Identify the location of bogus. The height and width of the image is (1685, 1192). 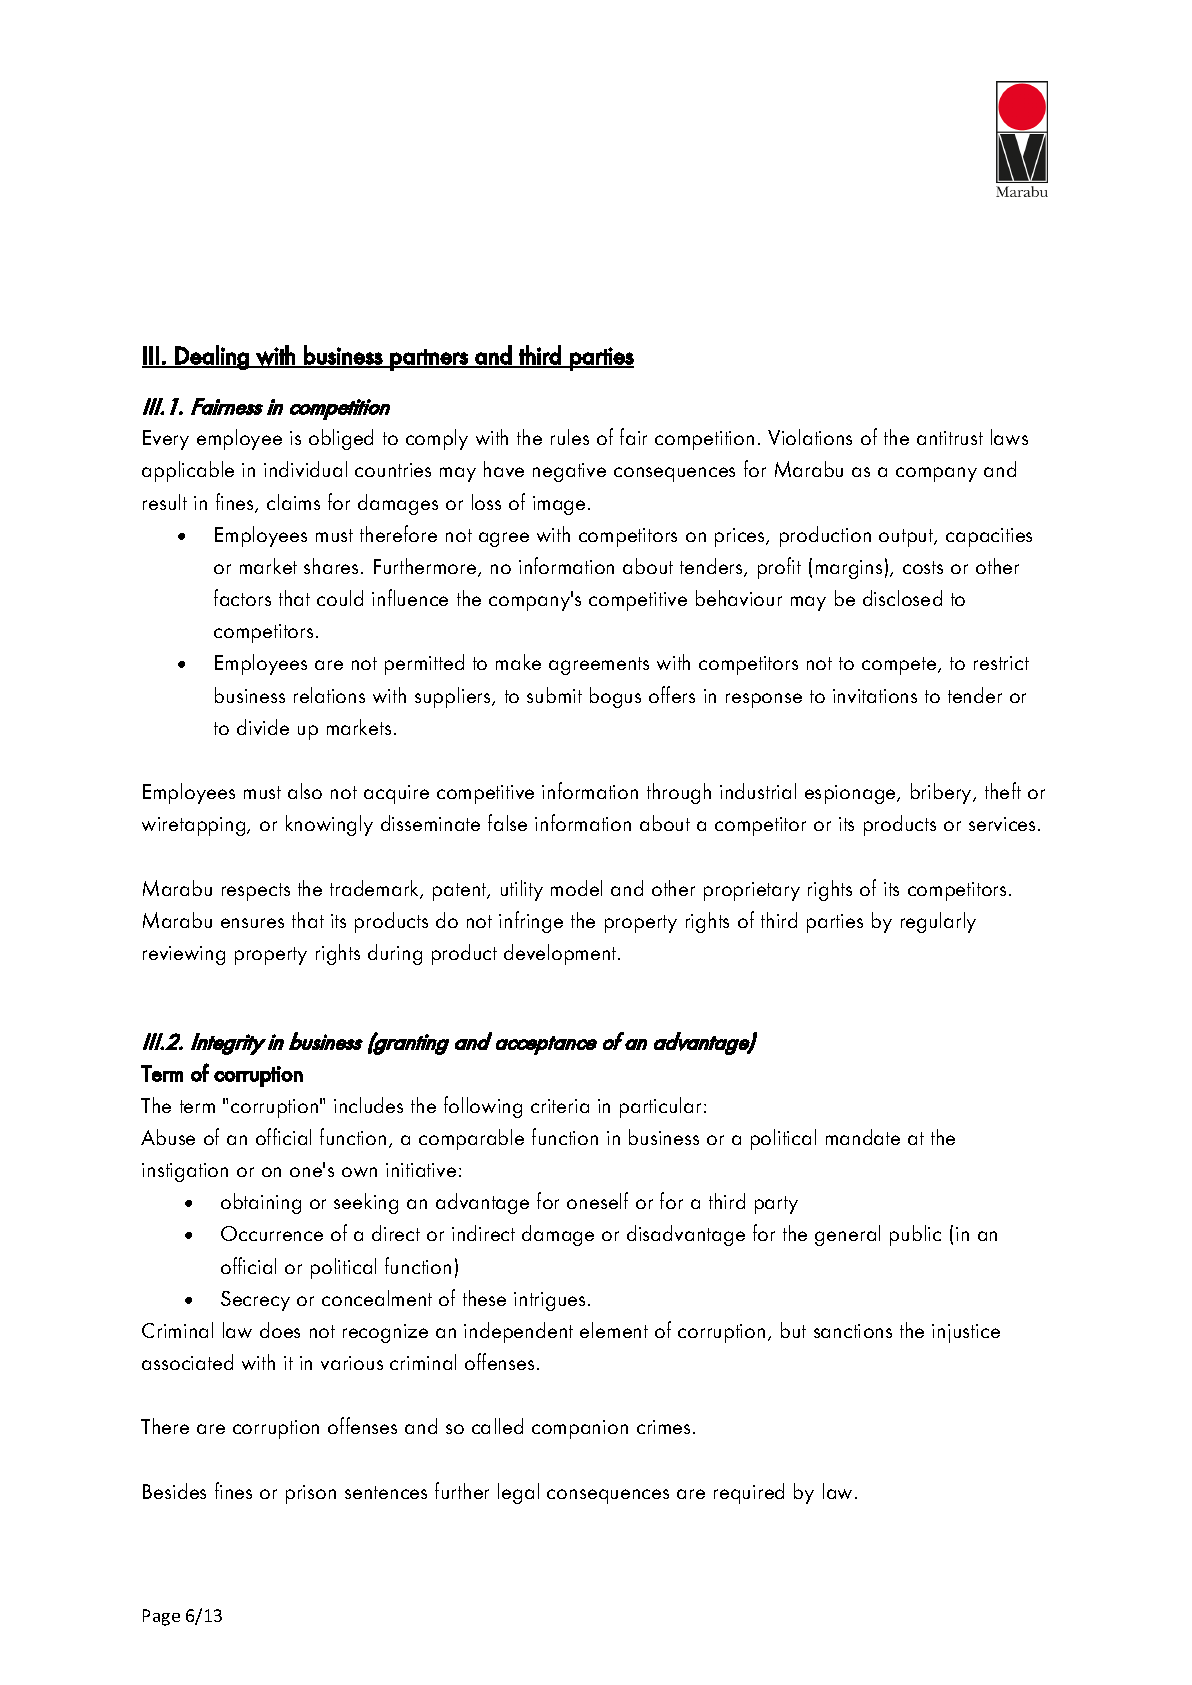
(615, 697).
